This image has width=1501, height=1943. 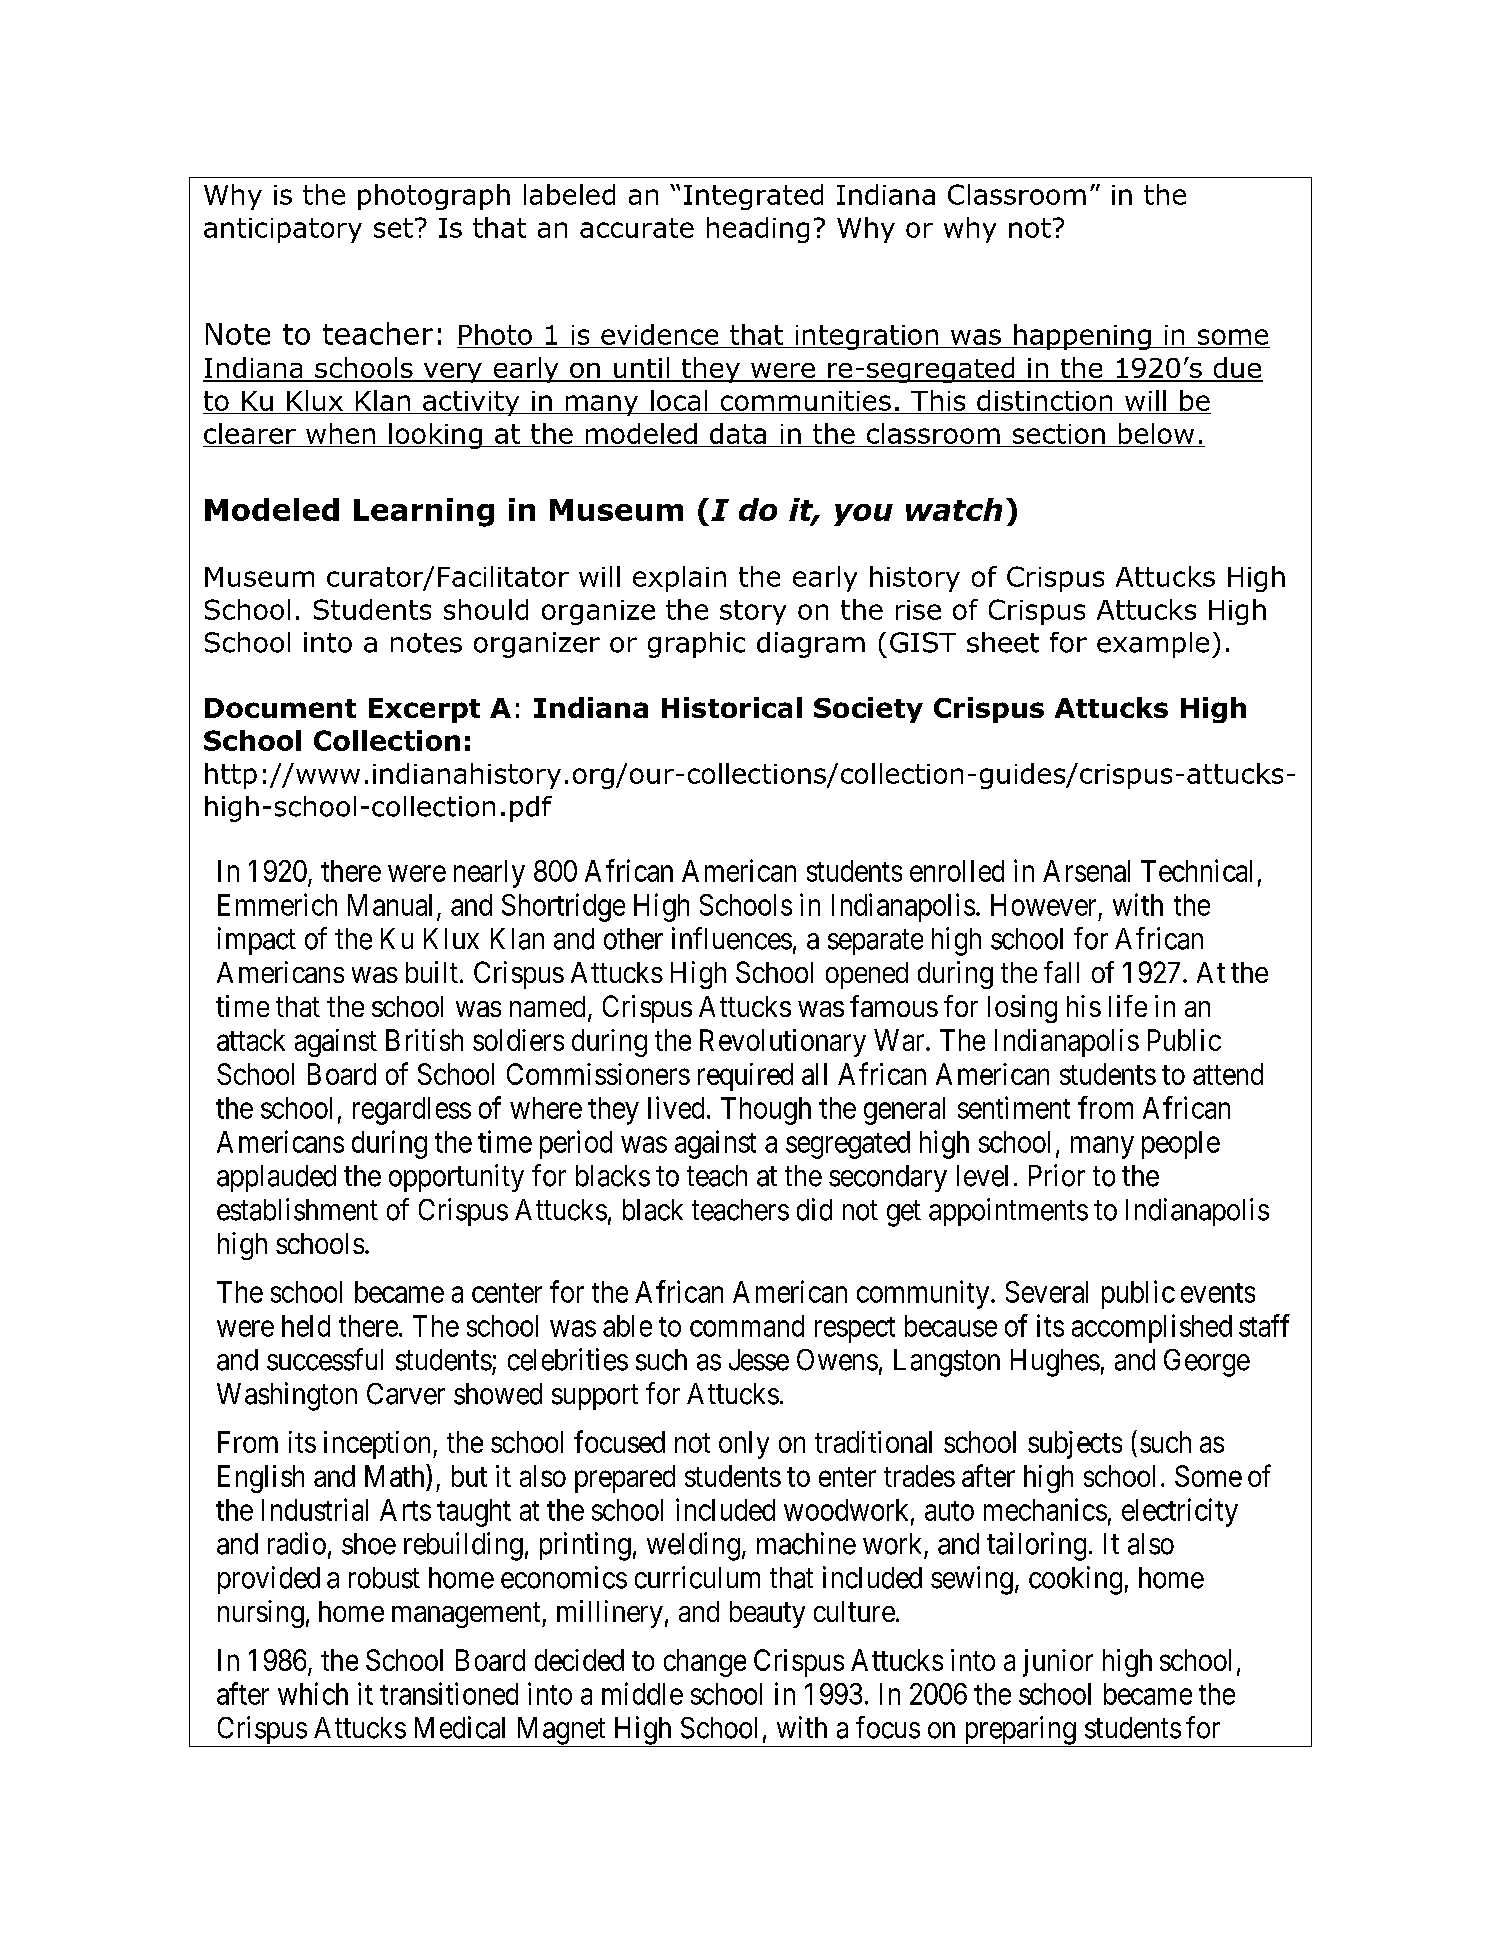 What do you see at coordinates (783, 1043) in the image?
I see `Revolutionary` at bounding box center [783, 1043].
